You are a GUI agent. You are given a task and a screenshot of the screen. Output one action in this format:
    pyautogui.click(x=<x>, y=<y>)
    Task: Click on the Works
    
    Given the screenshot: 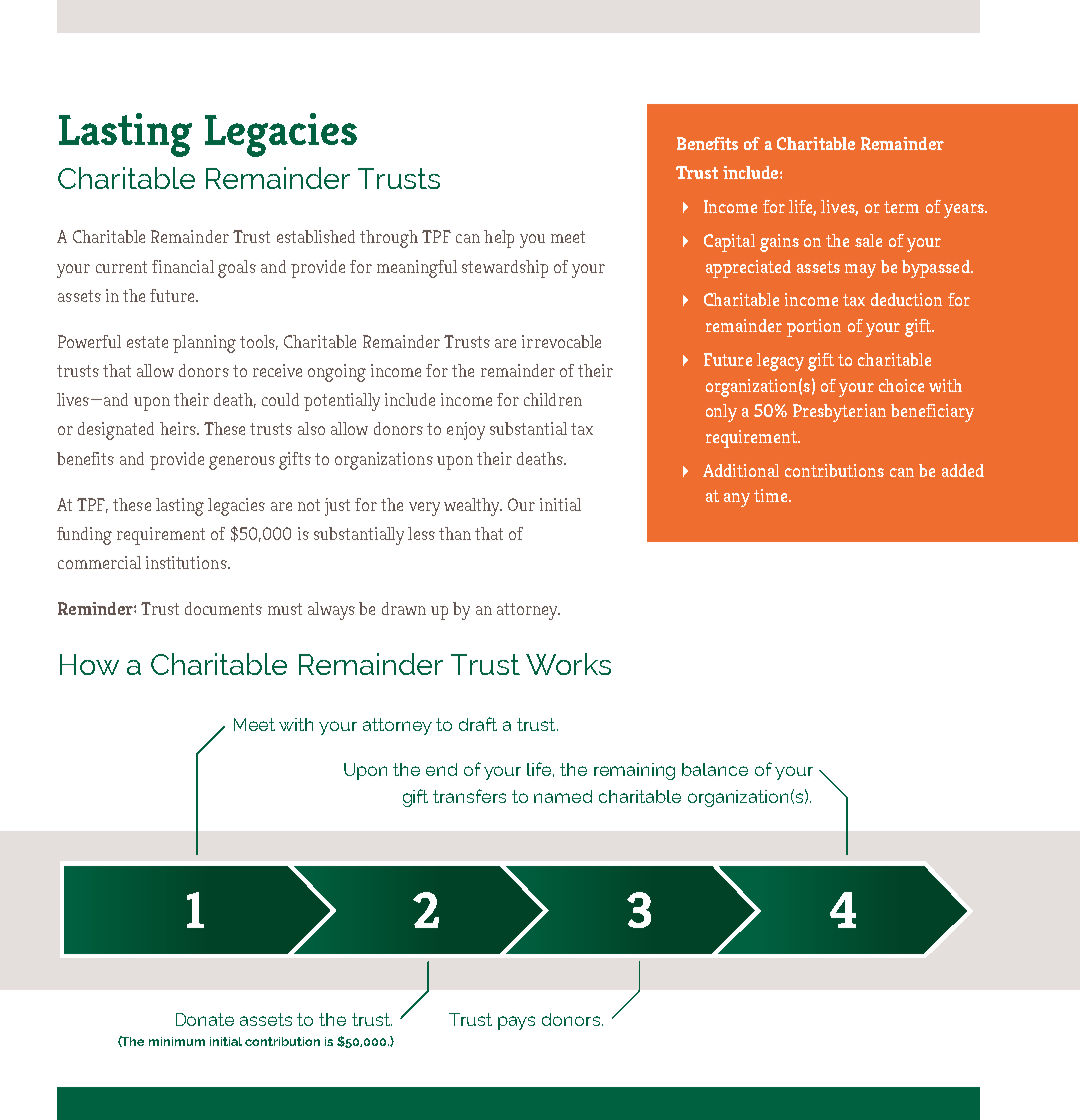 What is the action you would take?
    pyautogui.click(x=568, y=664)
